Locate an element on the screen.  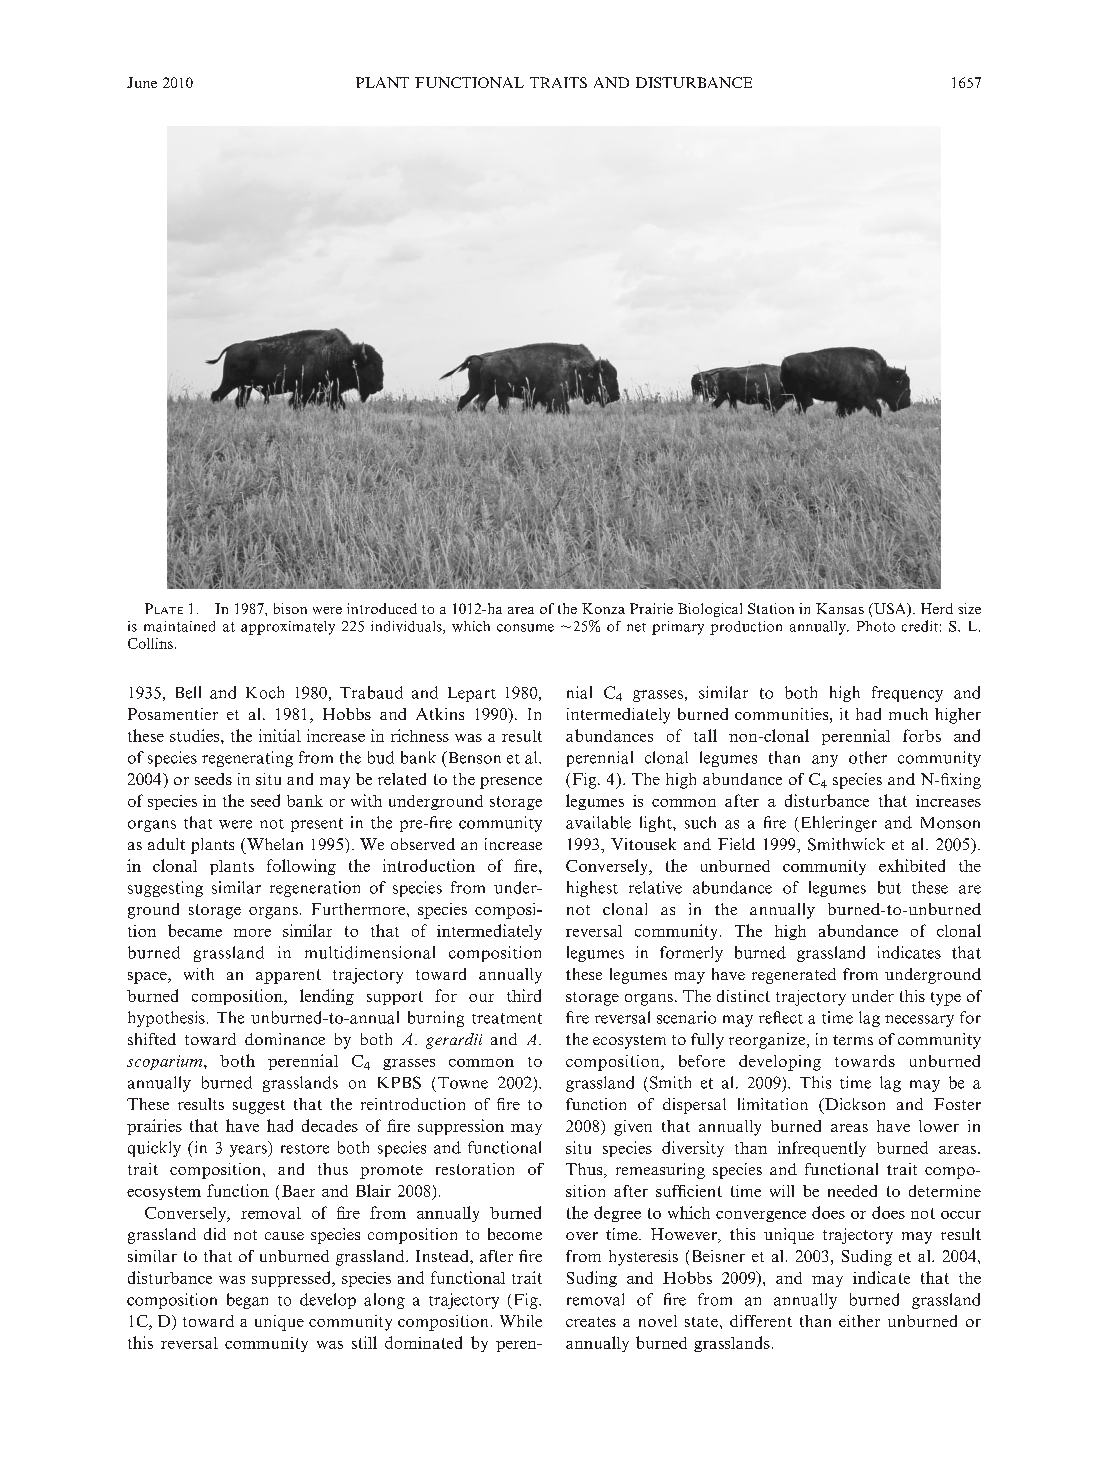
relative is located at coordinates (655, 887).
